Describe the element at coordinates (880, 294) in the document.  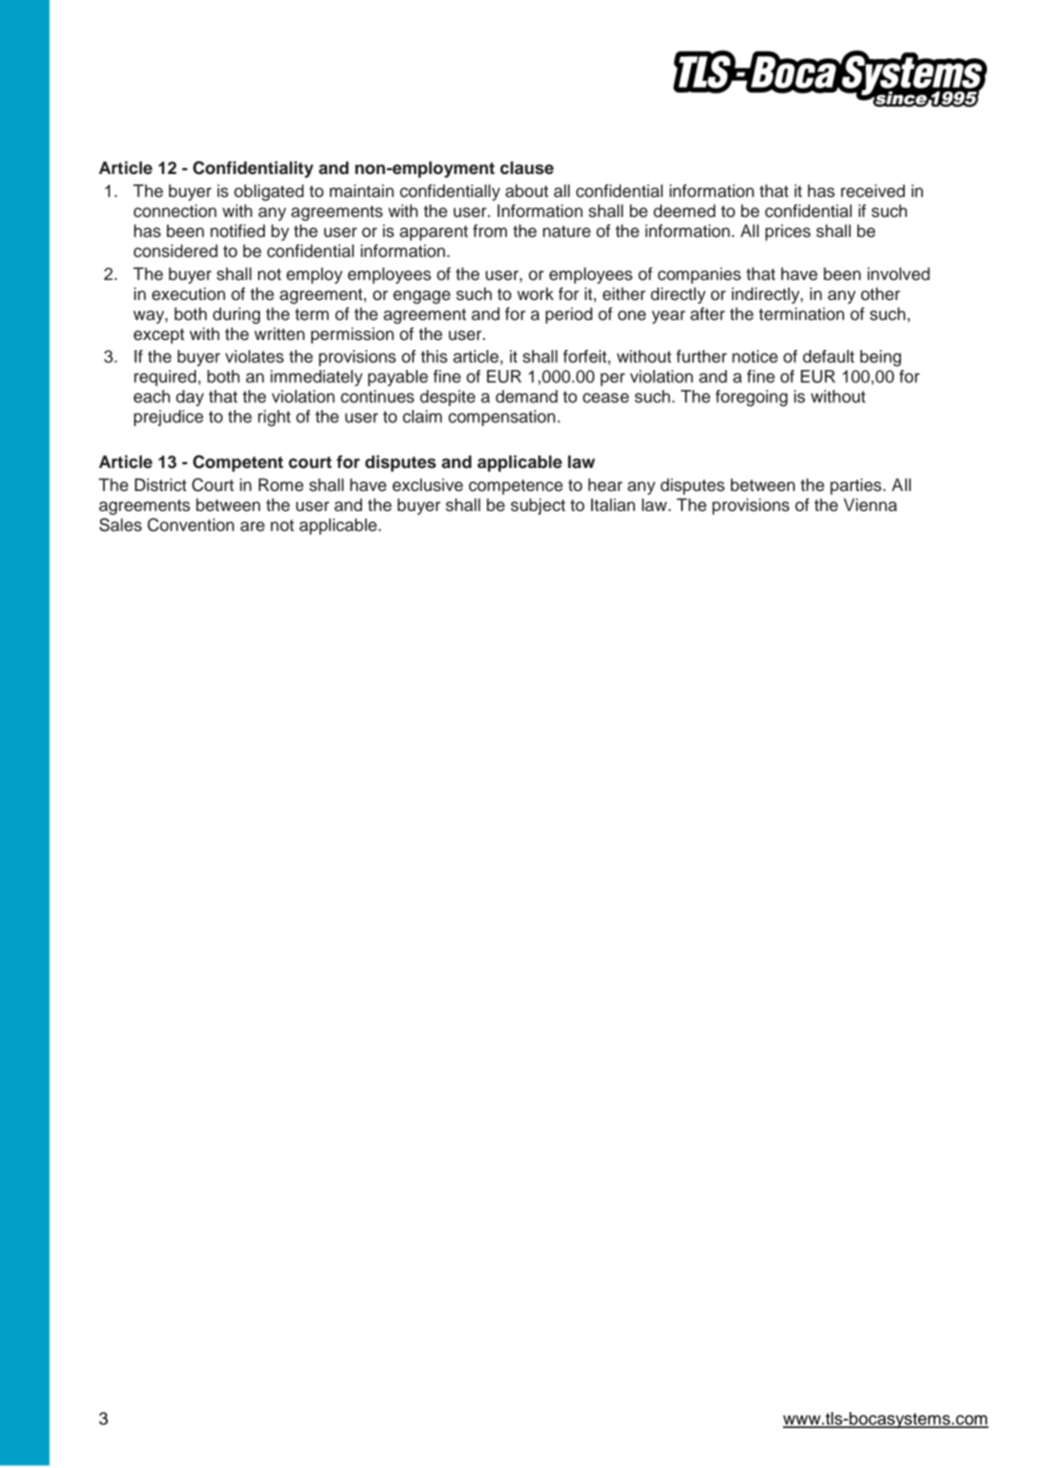
I see `other` at that location.
